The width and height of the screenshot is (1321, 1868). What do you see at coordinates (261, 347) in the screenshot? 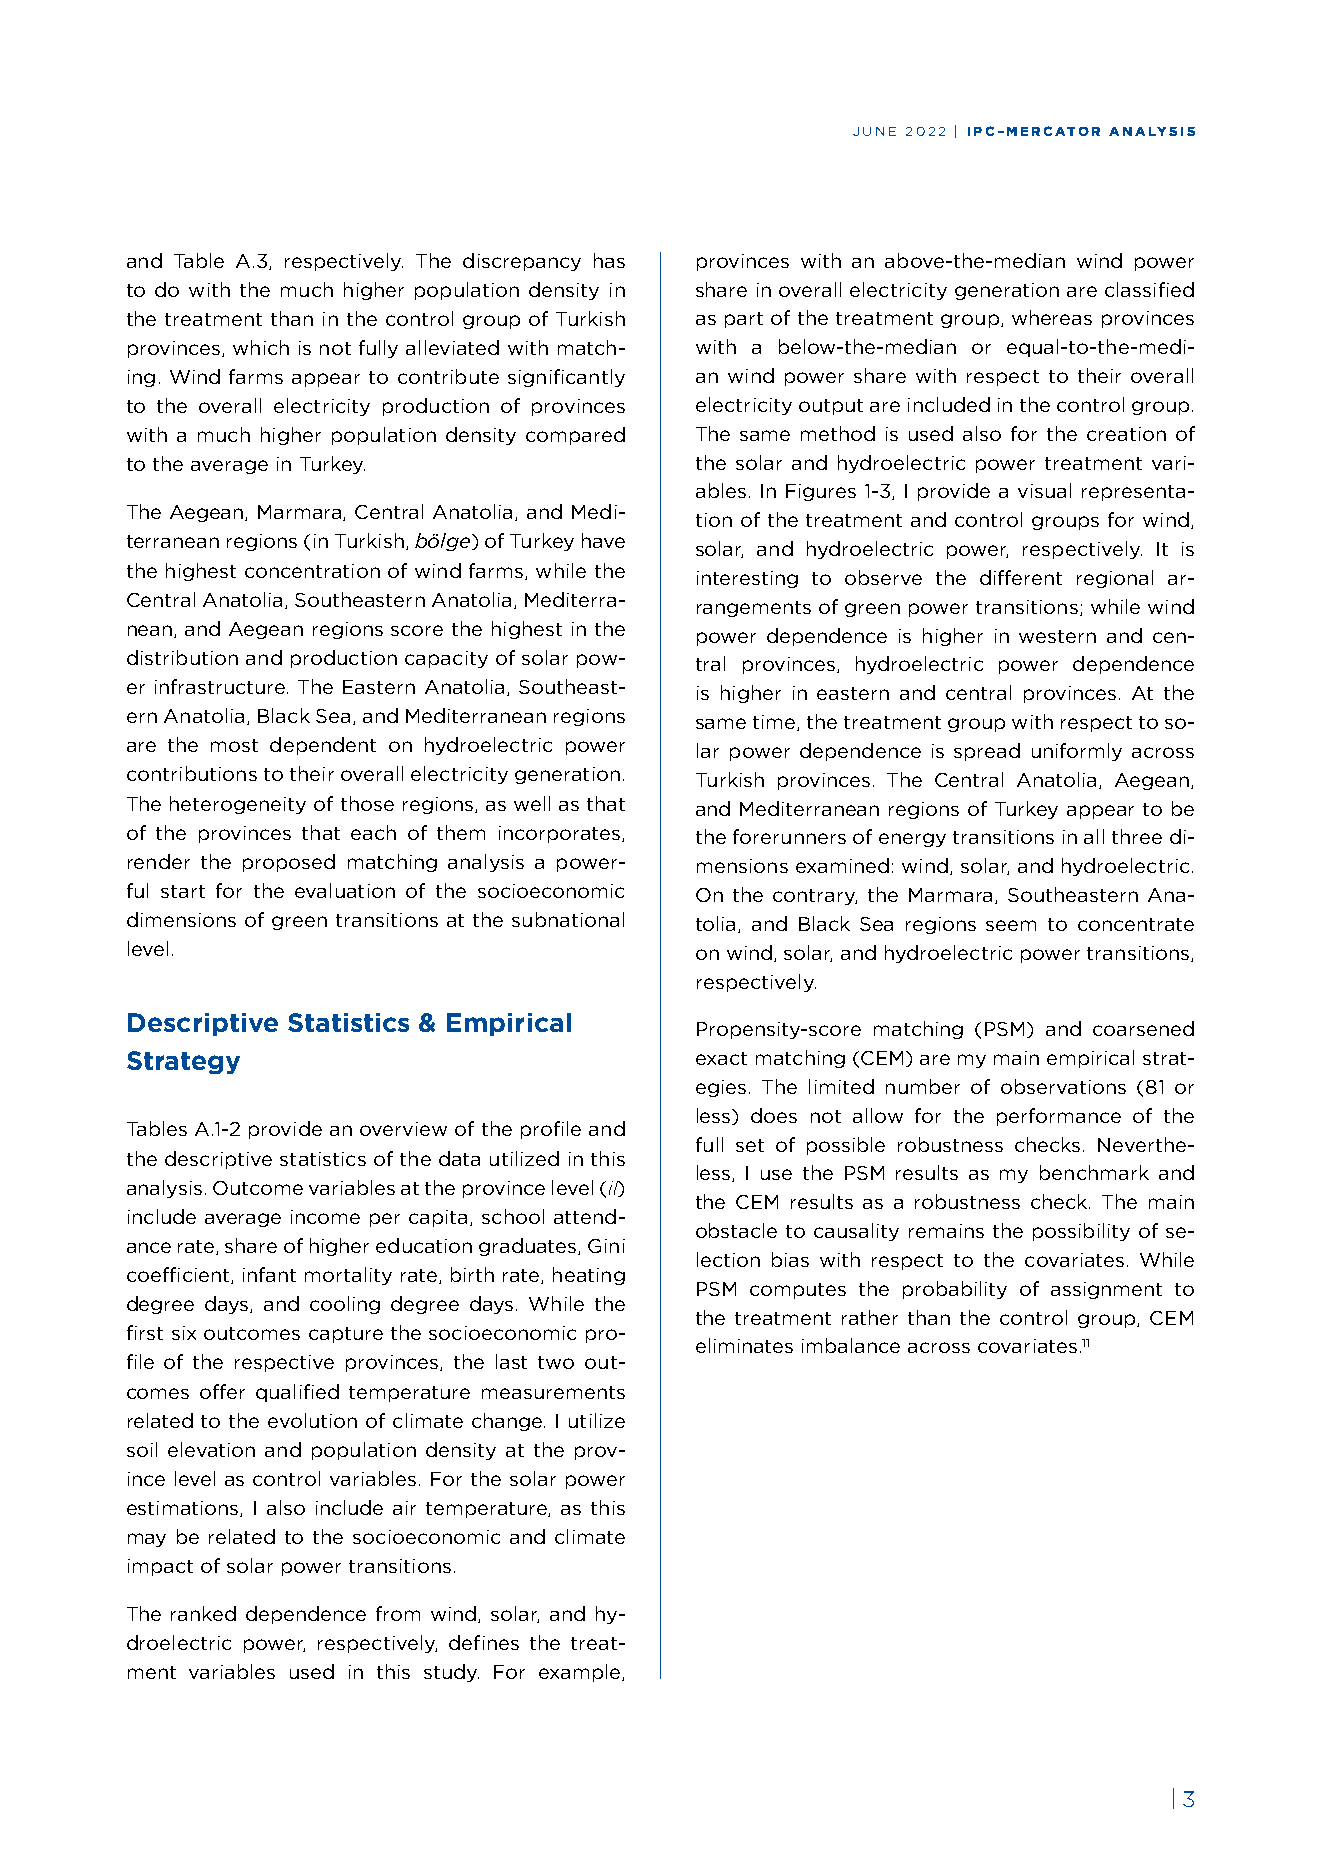
I see `which` at bounding box center [261, 347].
